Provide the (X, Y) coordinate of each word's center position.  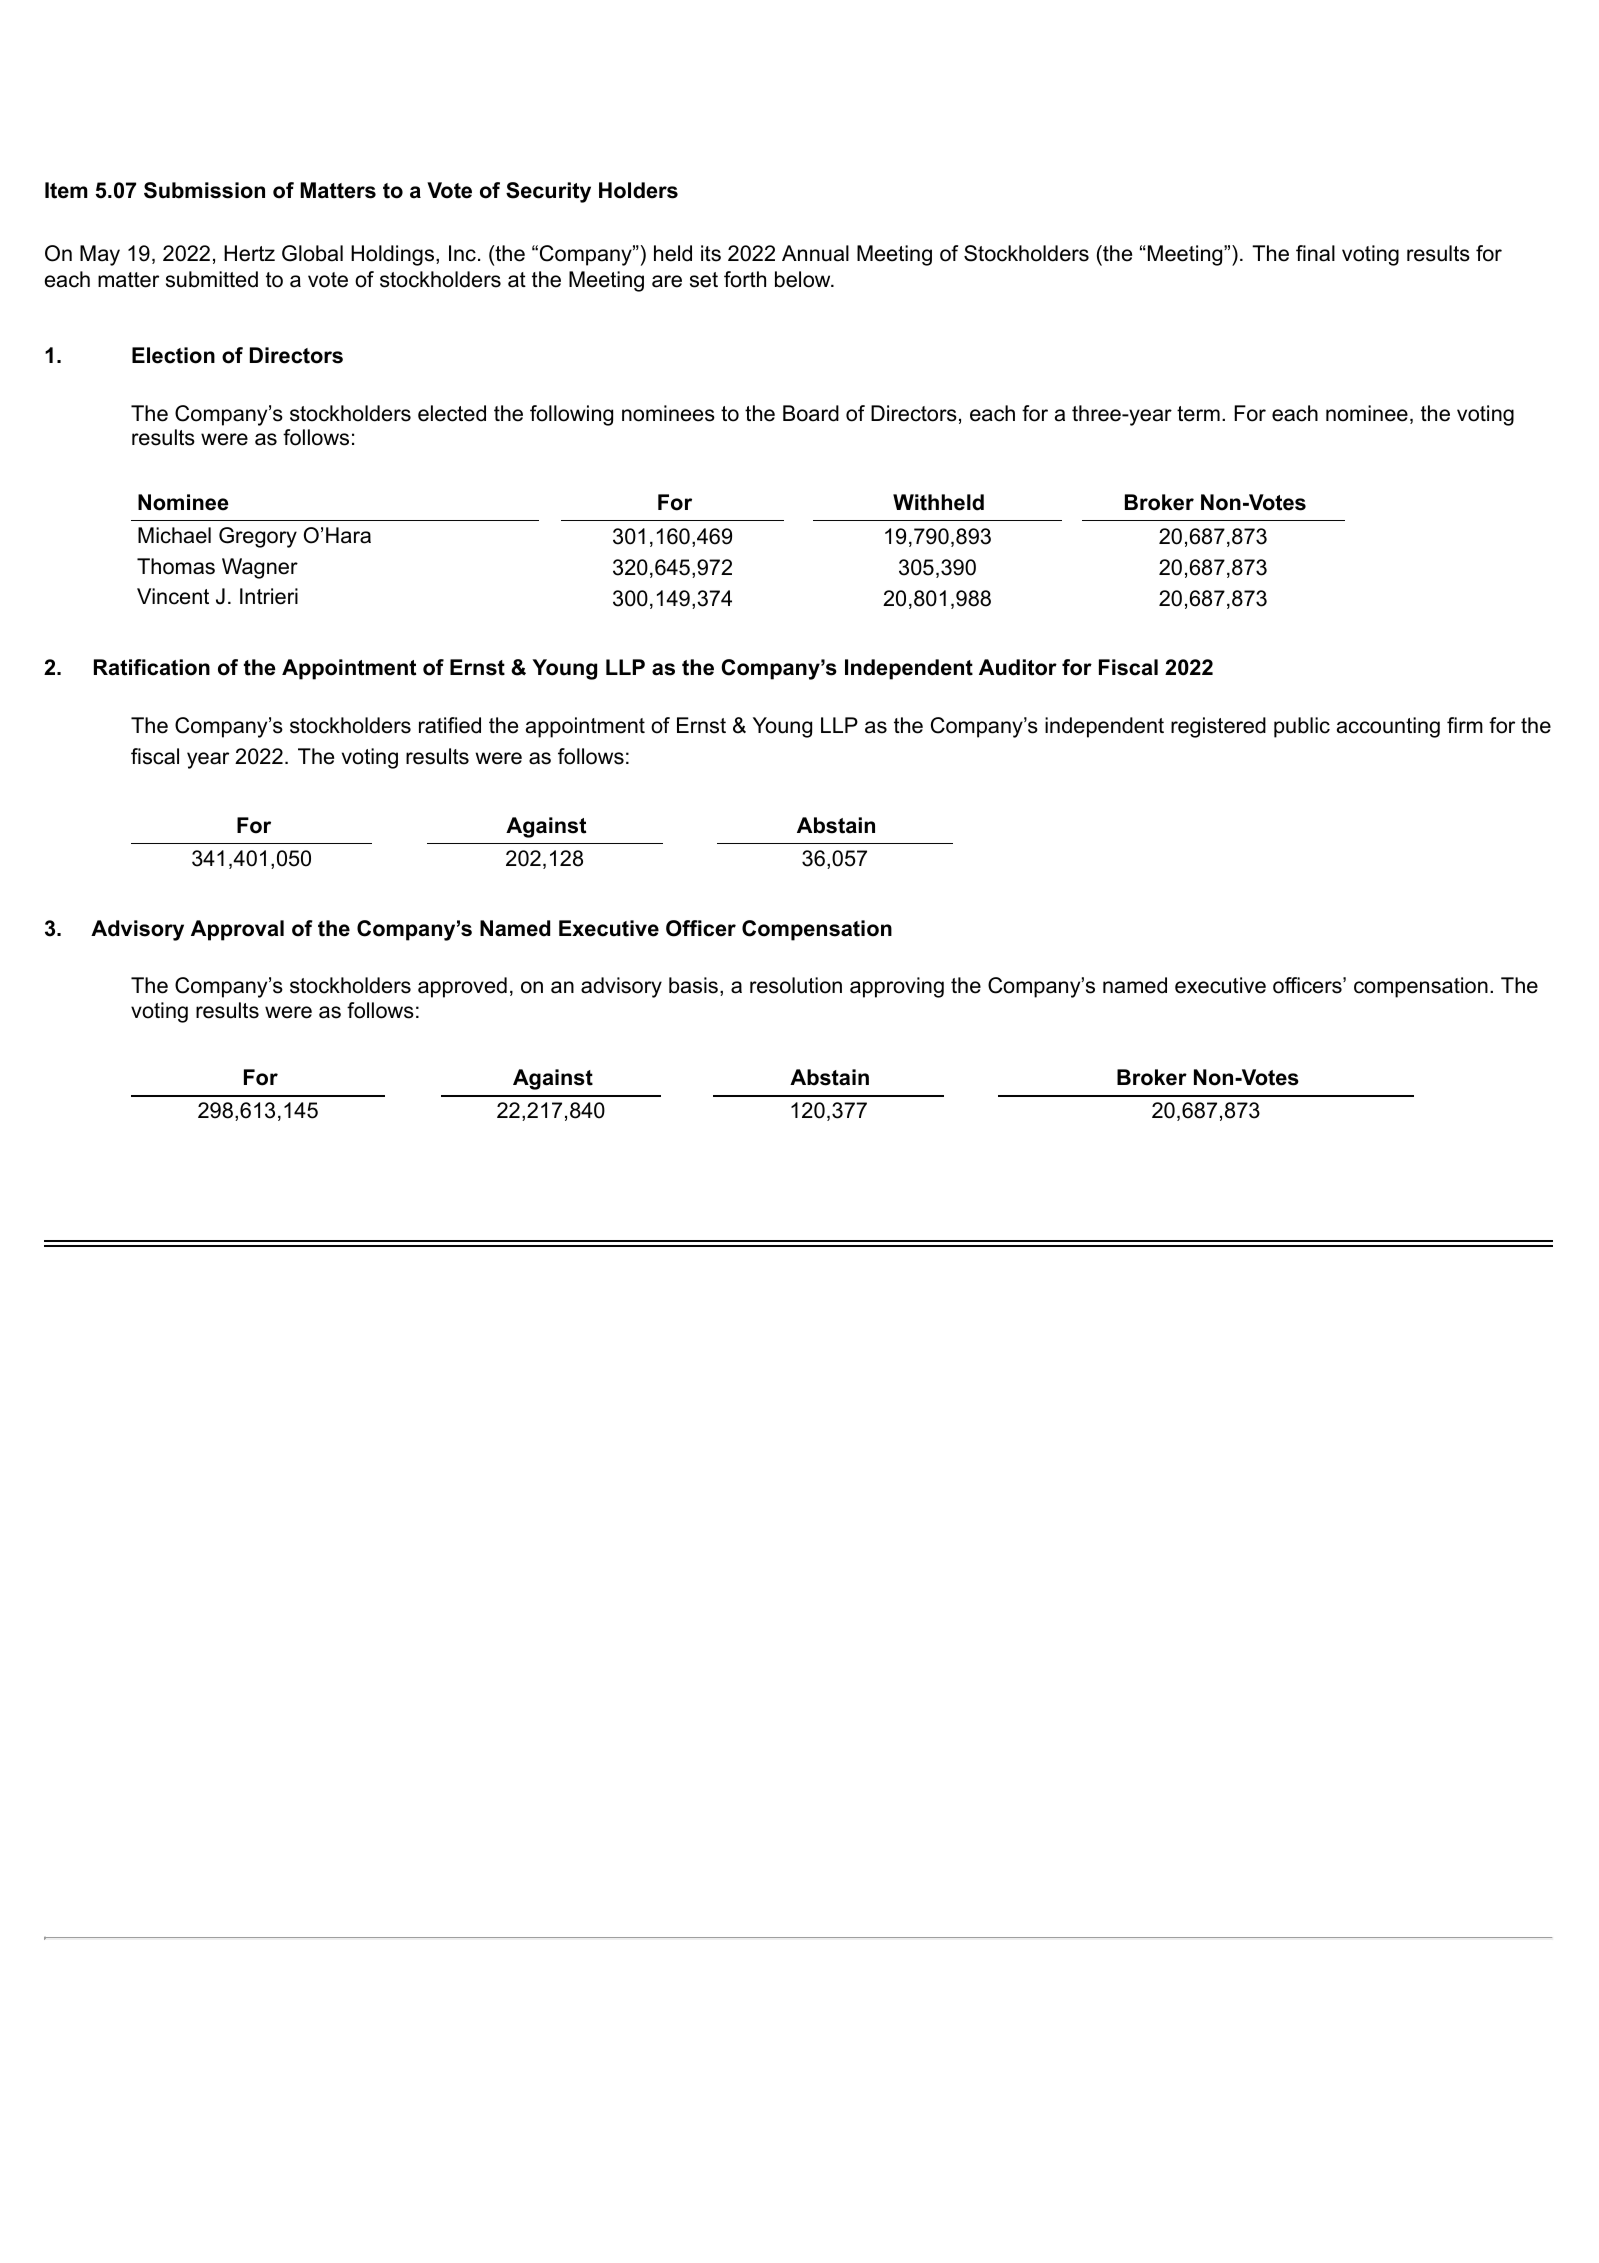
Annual (815, 253)
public (1302, 727)
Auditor (1018, 667)
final (1315, 253)
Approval (237, 930)
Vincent (173, 596)
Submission (204, 190)
